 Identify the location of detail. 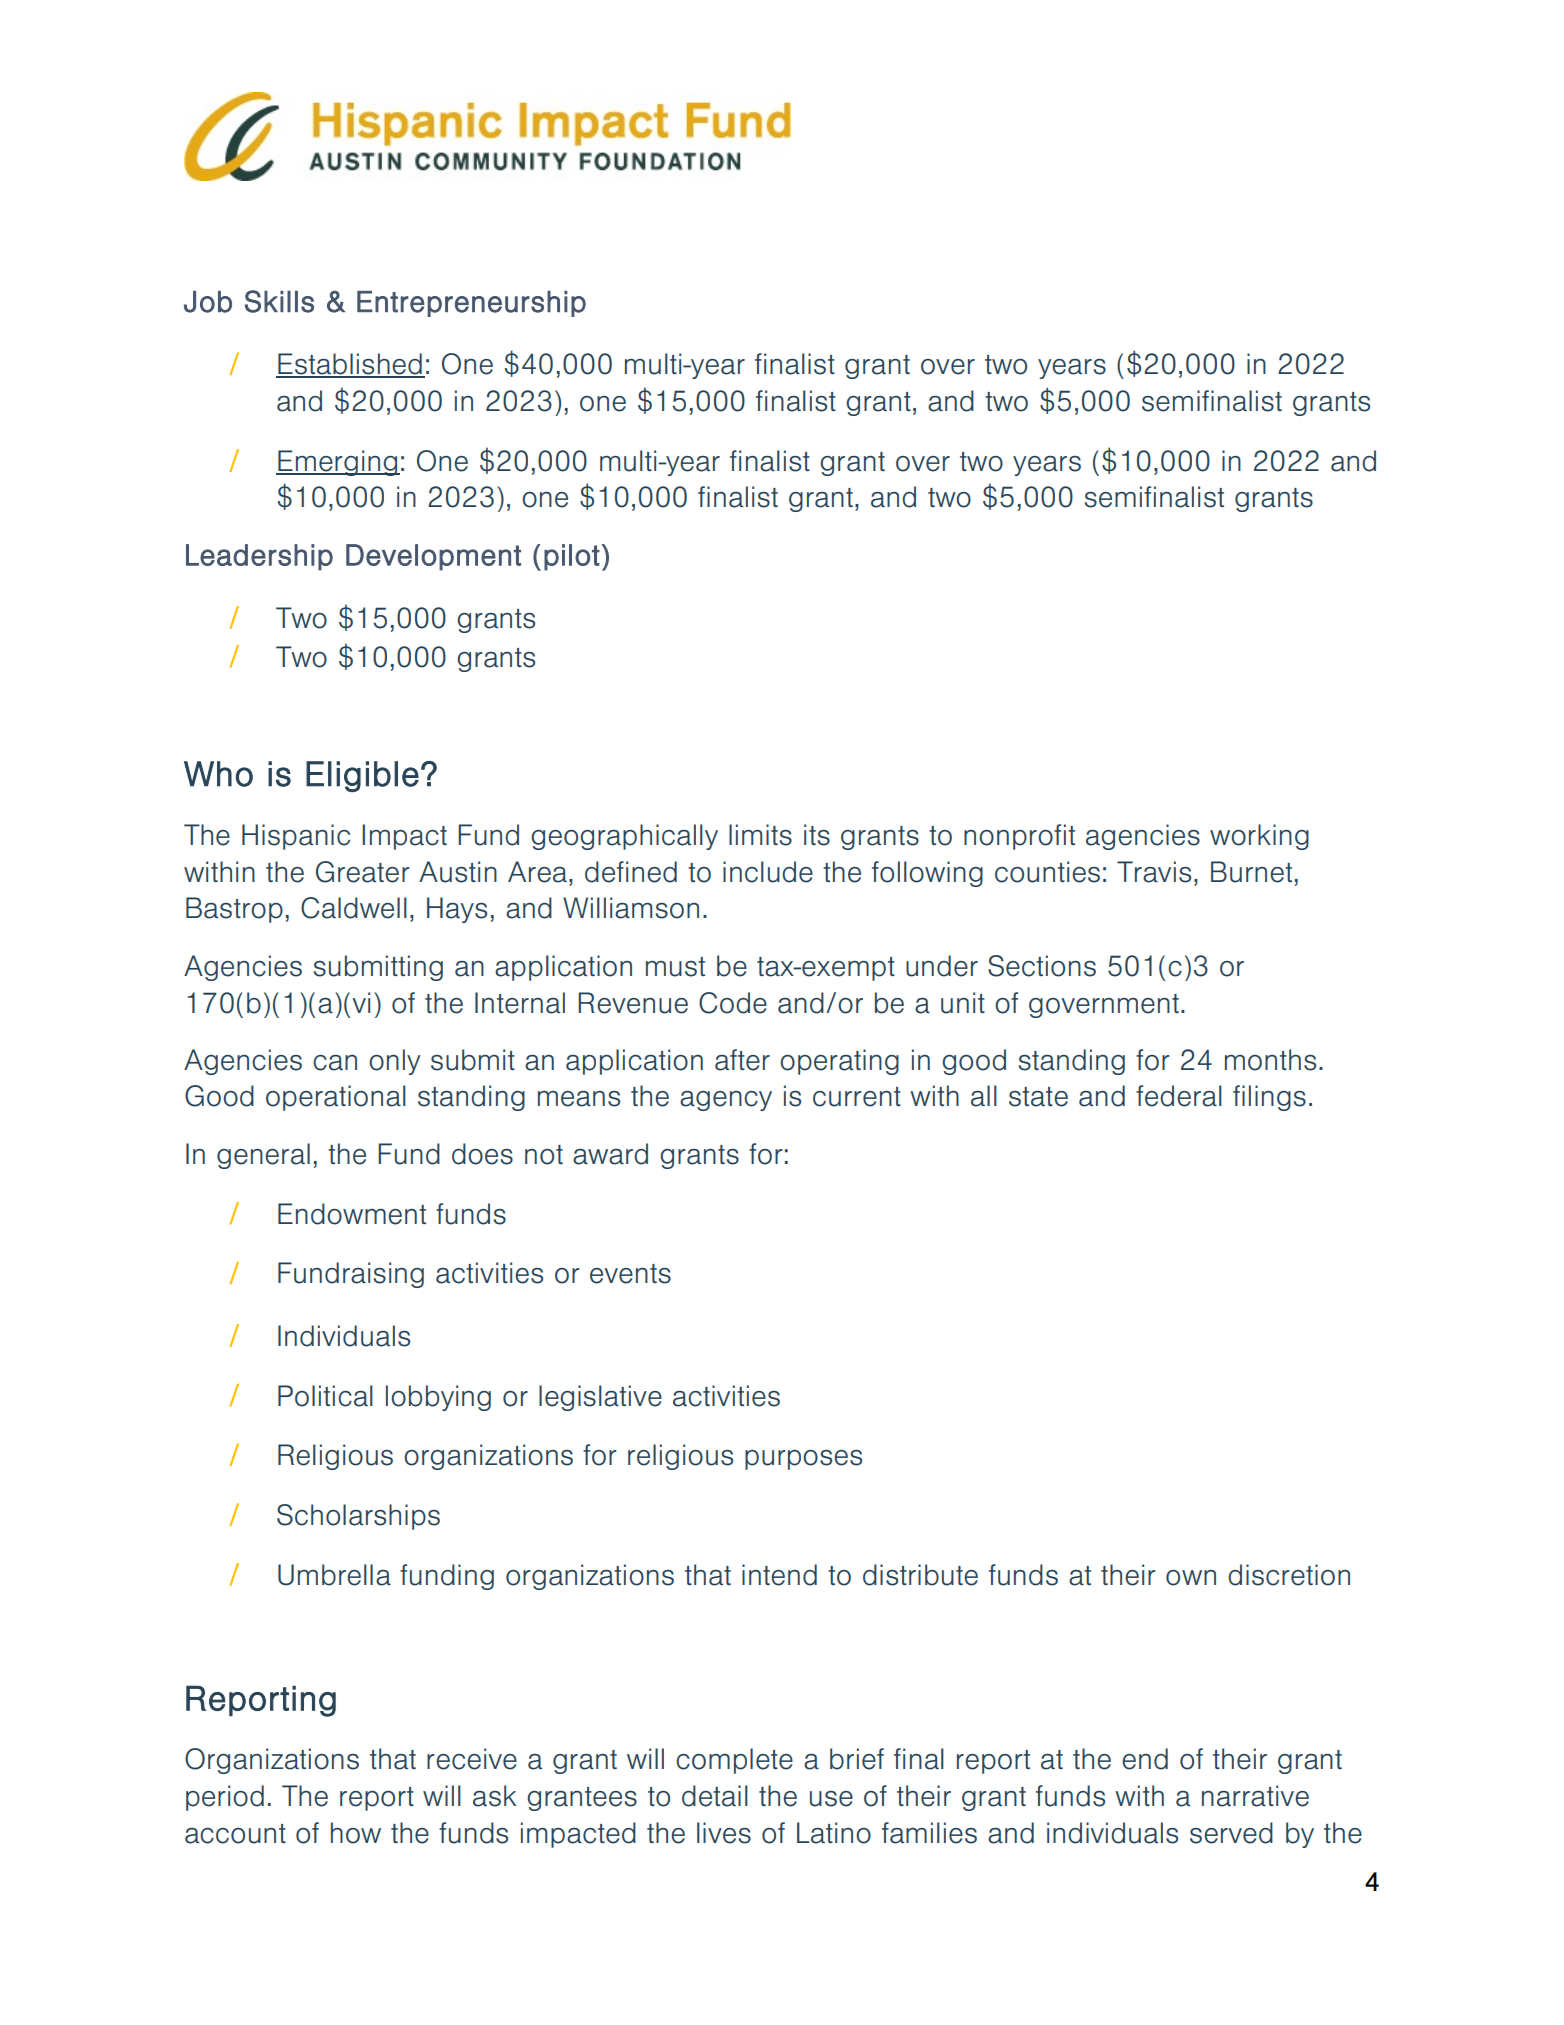
(715, 1796).
